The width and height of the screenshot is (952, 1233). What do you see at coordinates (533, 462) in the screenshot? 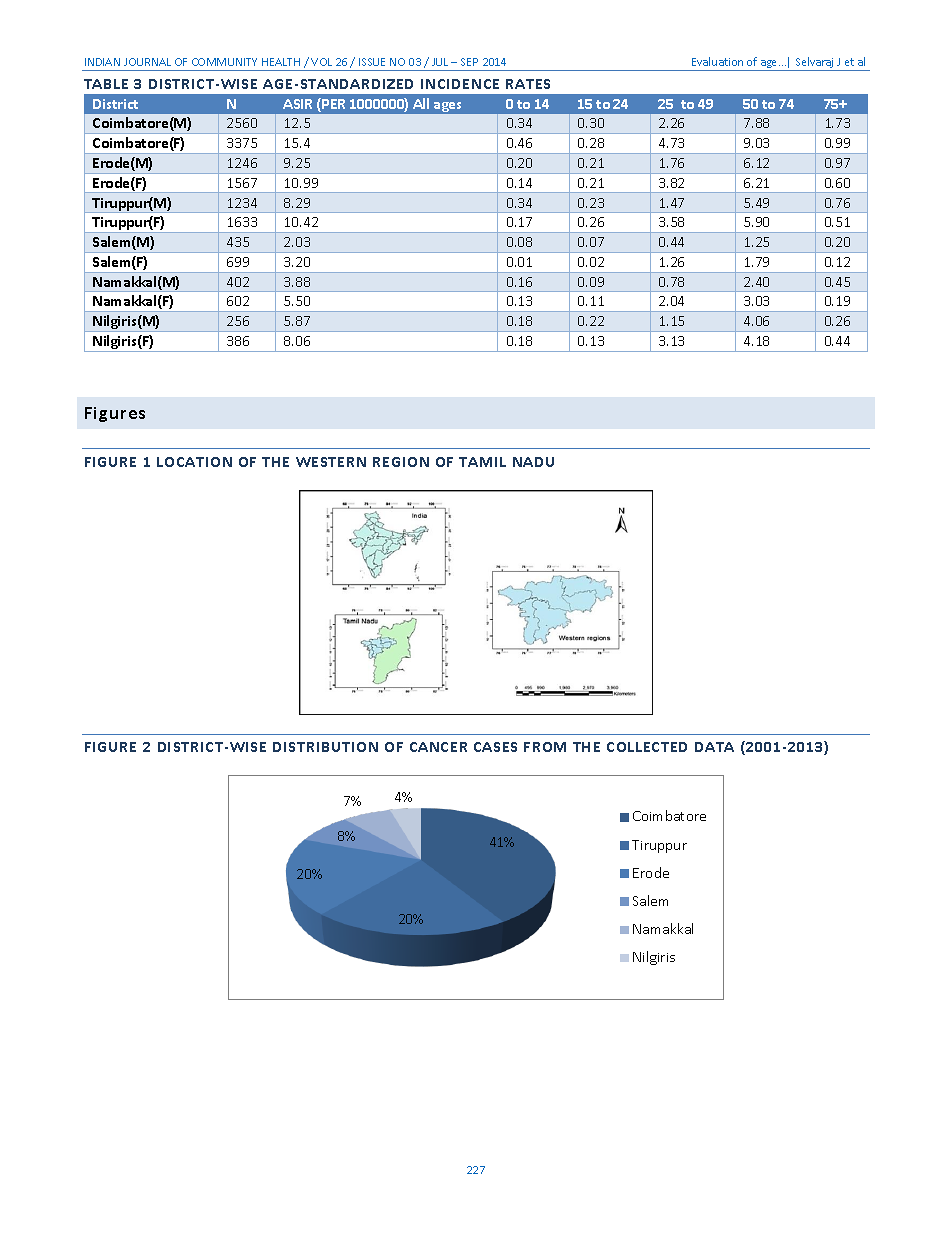
I see `NADU` at bounding box center [533, 462].
